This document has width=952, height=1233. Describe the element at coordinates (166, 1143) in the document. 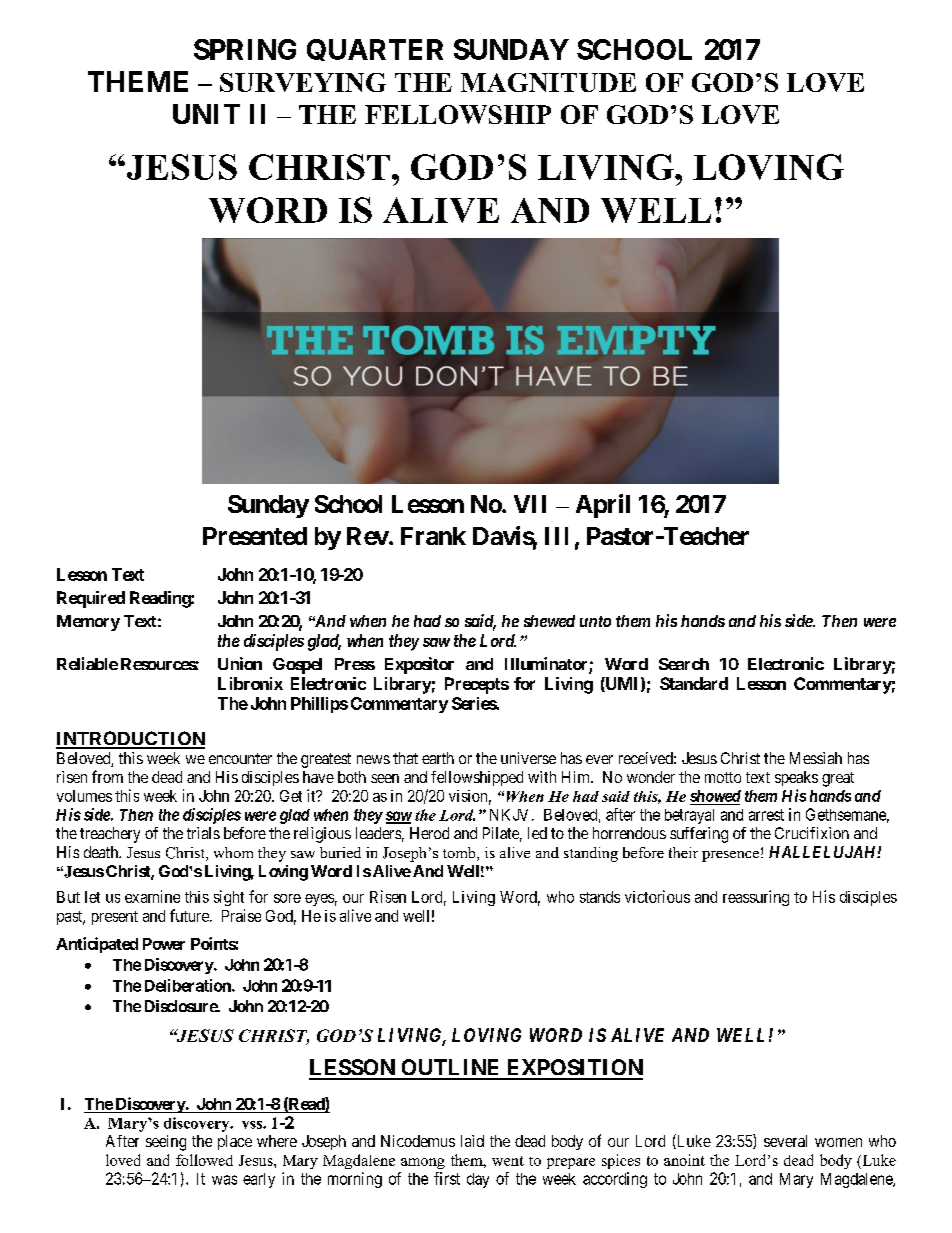

I see `seeing` at that location.
